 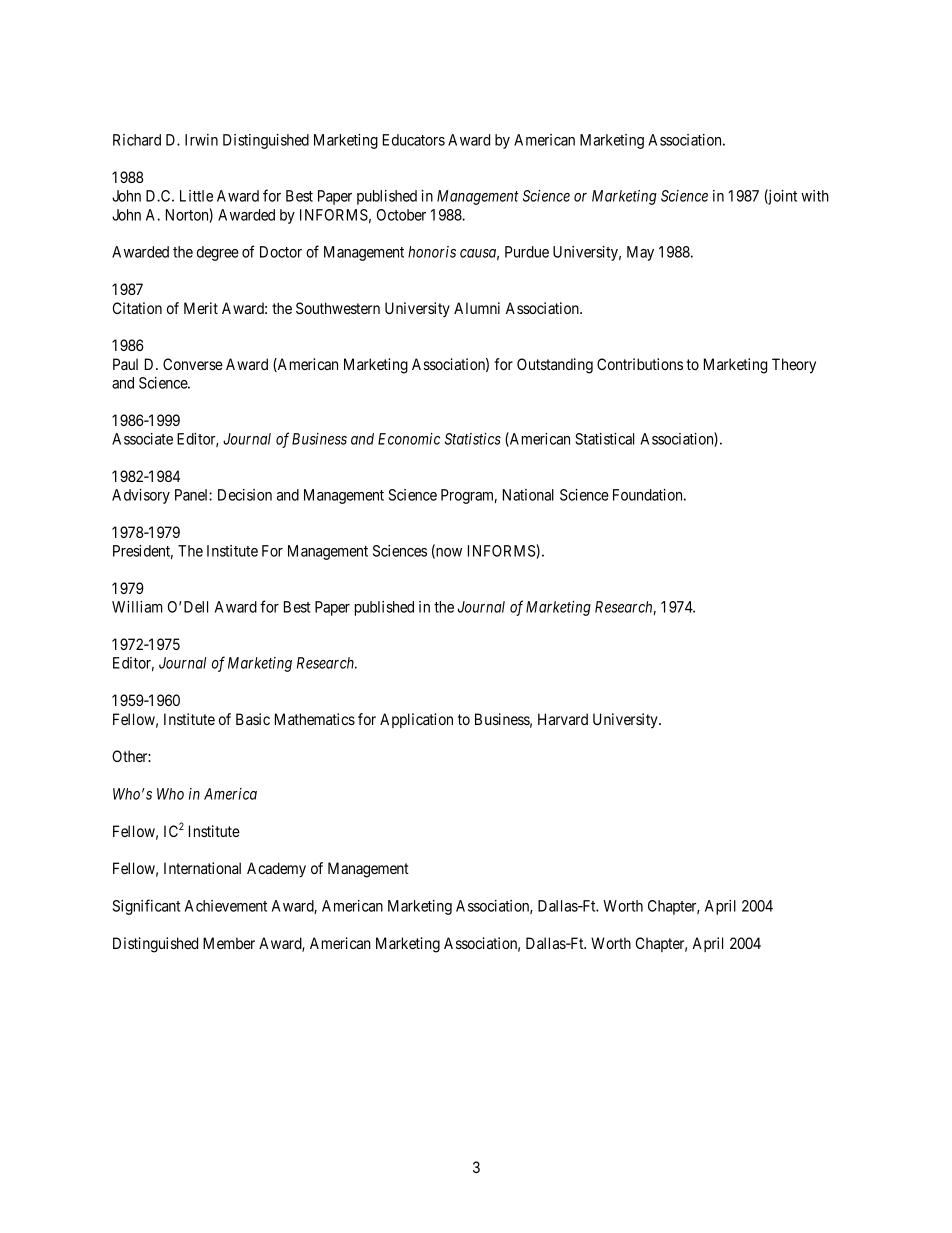 What do you see at coordinates (604, 439) in the screenshot?
I see `Statistical` at bounding box center [604, 439].
